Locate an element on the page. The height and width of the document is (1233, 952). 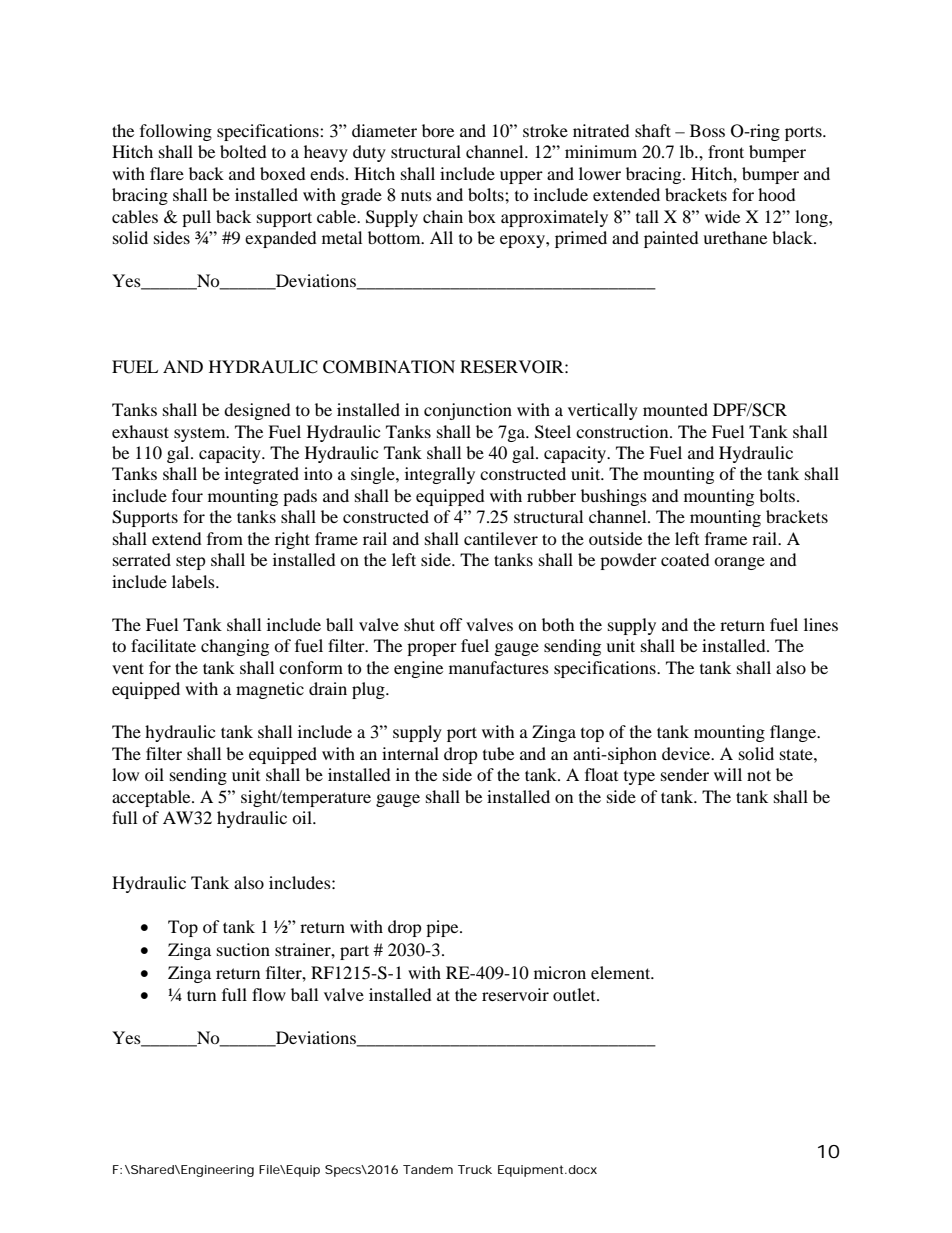
upper is located at coordinates (521, 177).
